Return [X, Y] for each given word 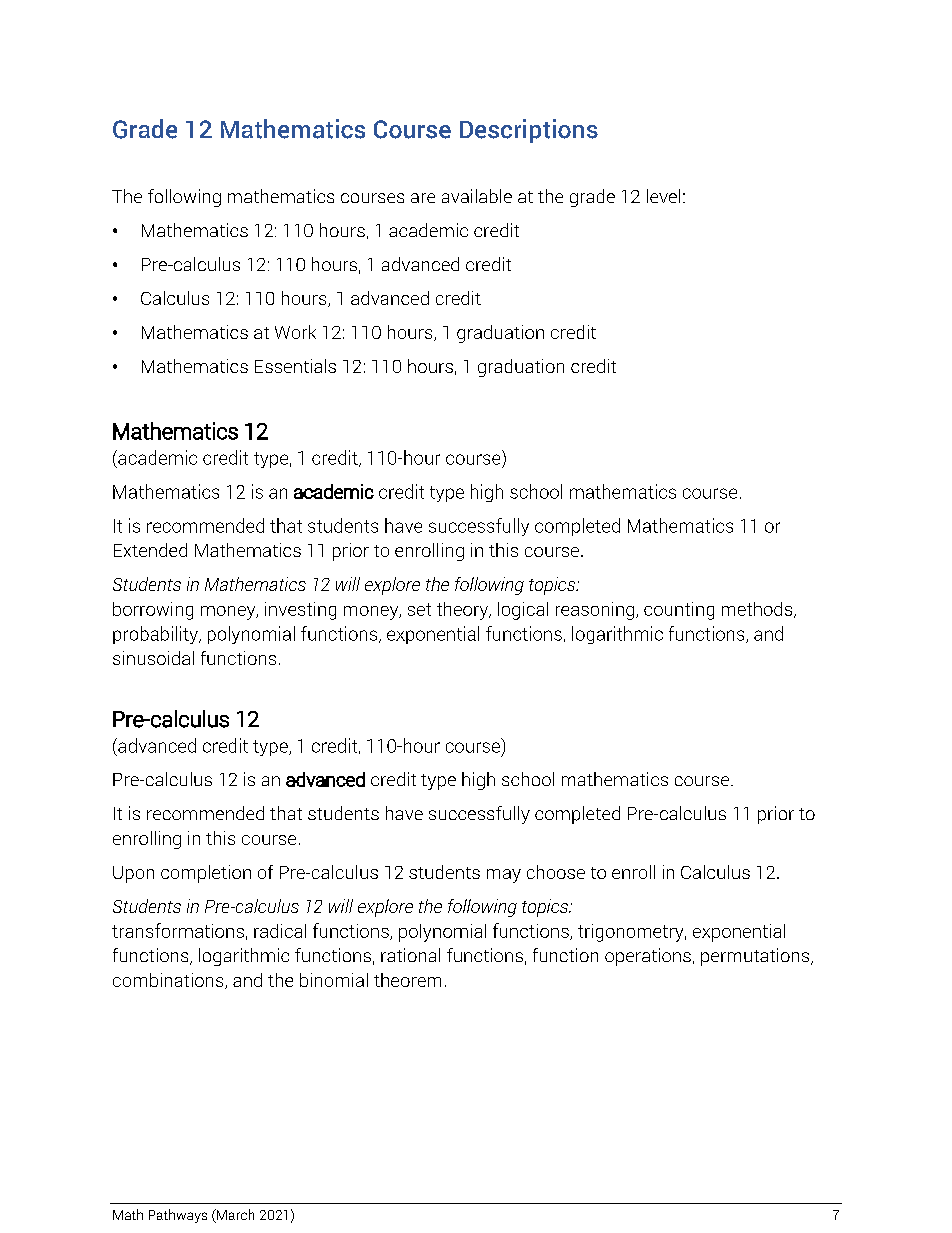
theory [463, 611]
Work [295, 332]
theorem [407, 980]
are [423, 198]
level [663, 196]
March [234, 1216]
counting [679, 611]
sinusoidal [153, 658]
